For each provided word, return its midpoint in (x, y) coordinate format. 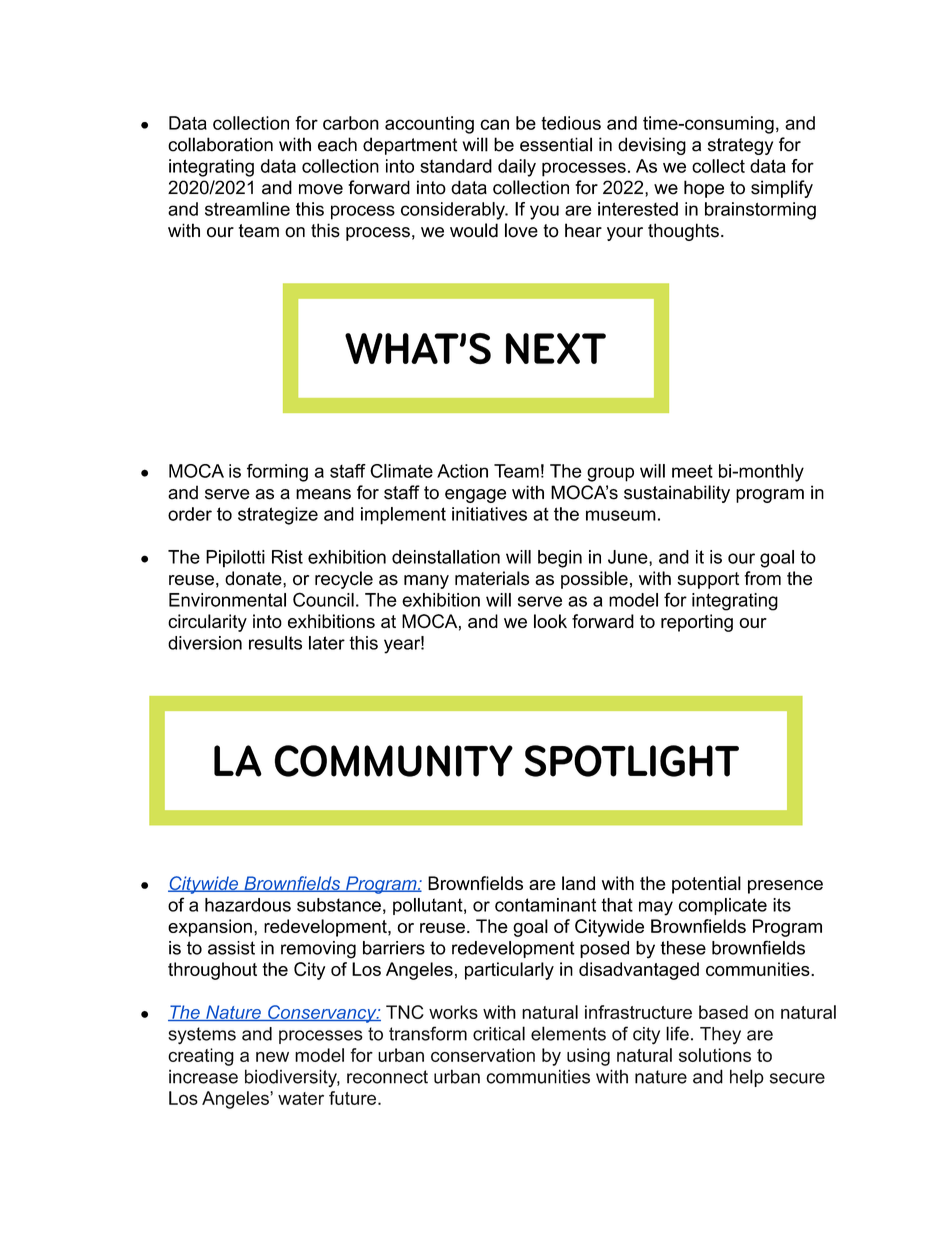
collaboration (220, 144)
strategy (740, 146)
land (578, 883)
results (275, 643)
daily (517, 168)
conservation (483, 1055)
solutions (715, 1055)
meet (692, 471)
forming (277, 473)
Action (462, 471)
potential (706, 885)
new (272, 1057)
